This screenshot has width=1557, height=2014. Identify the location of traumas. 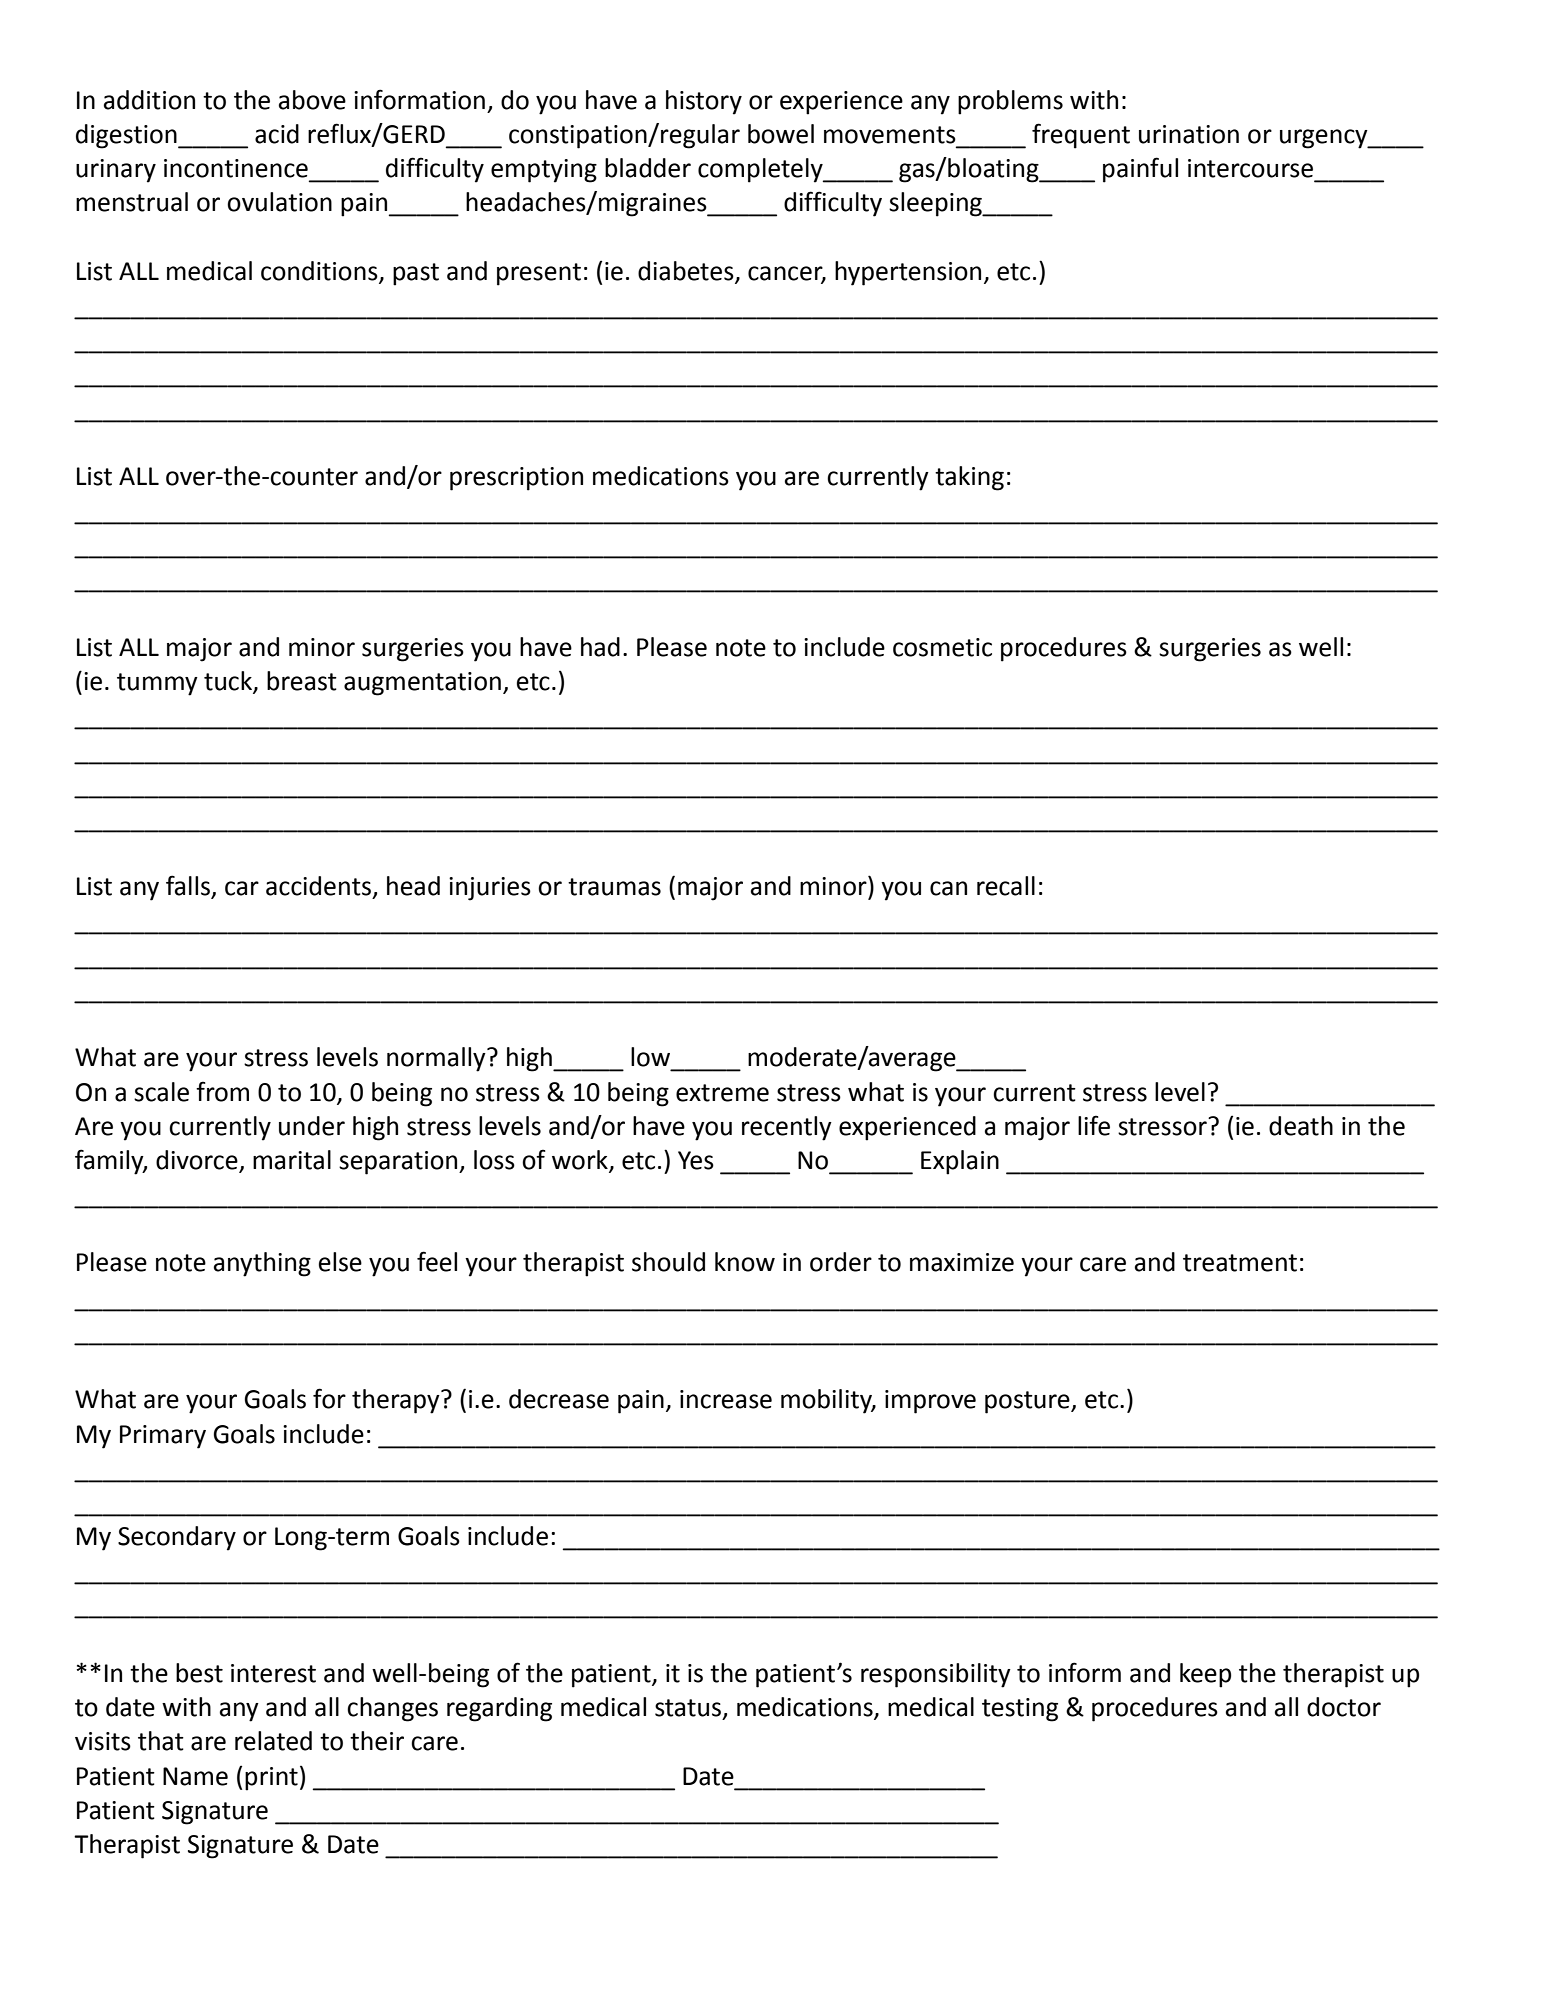
(614, 887).
